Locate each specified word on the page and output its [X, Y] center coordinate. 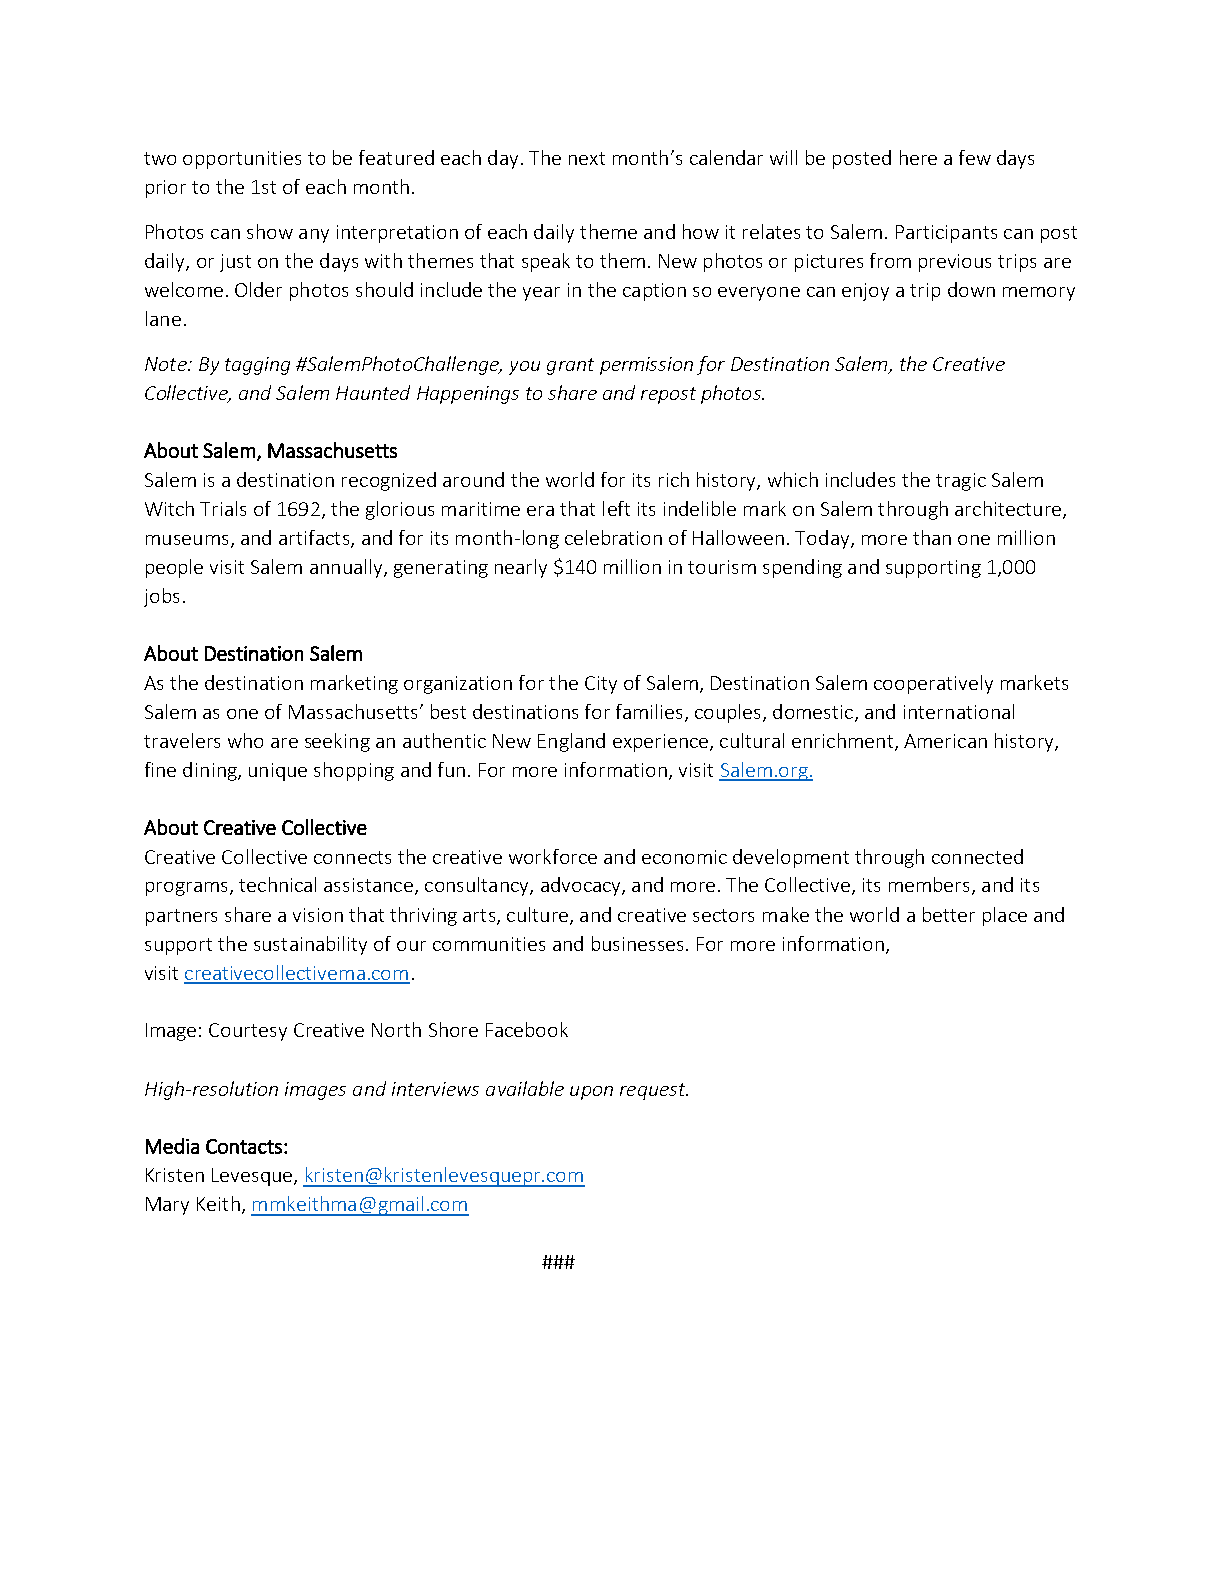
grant [570, 366]
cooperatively [933, 684]
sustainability [310, 945]
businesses [637, 943]
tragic [961, 482]
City [601, 685]
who [245, 740]
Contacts [244, 1146]
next [587, 158]
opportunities [242, 160]
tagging [257, 366]
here [918, 157]
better [949, 914]
